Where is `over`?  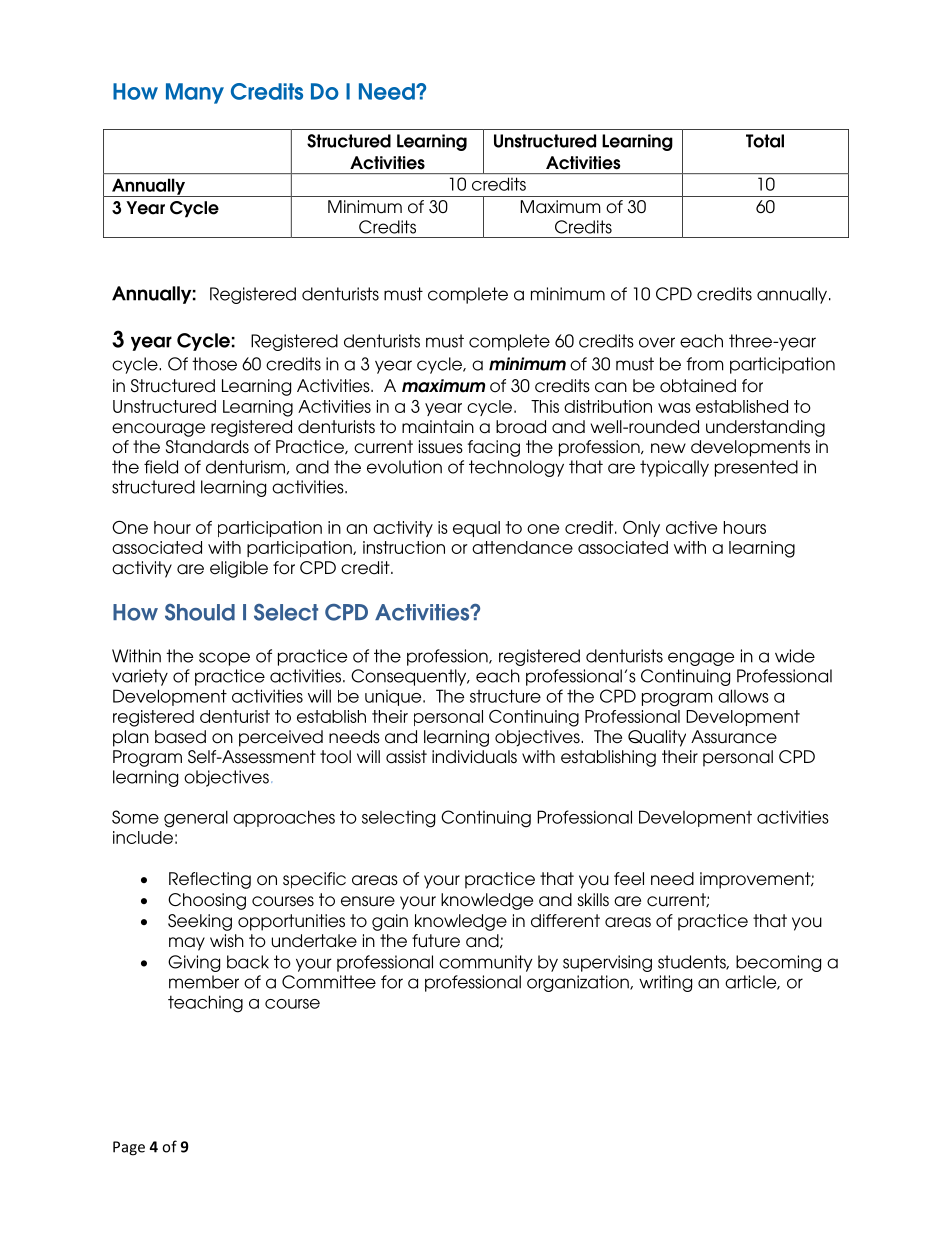
over is located at coordinates (657, 342).
